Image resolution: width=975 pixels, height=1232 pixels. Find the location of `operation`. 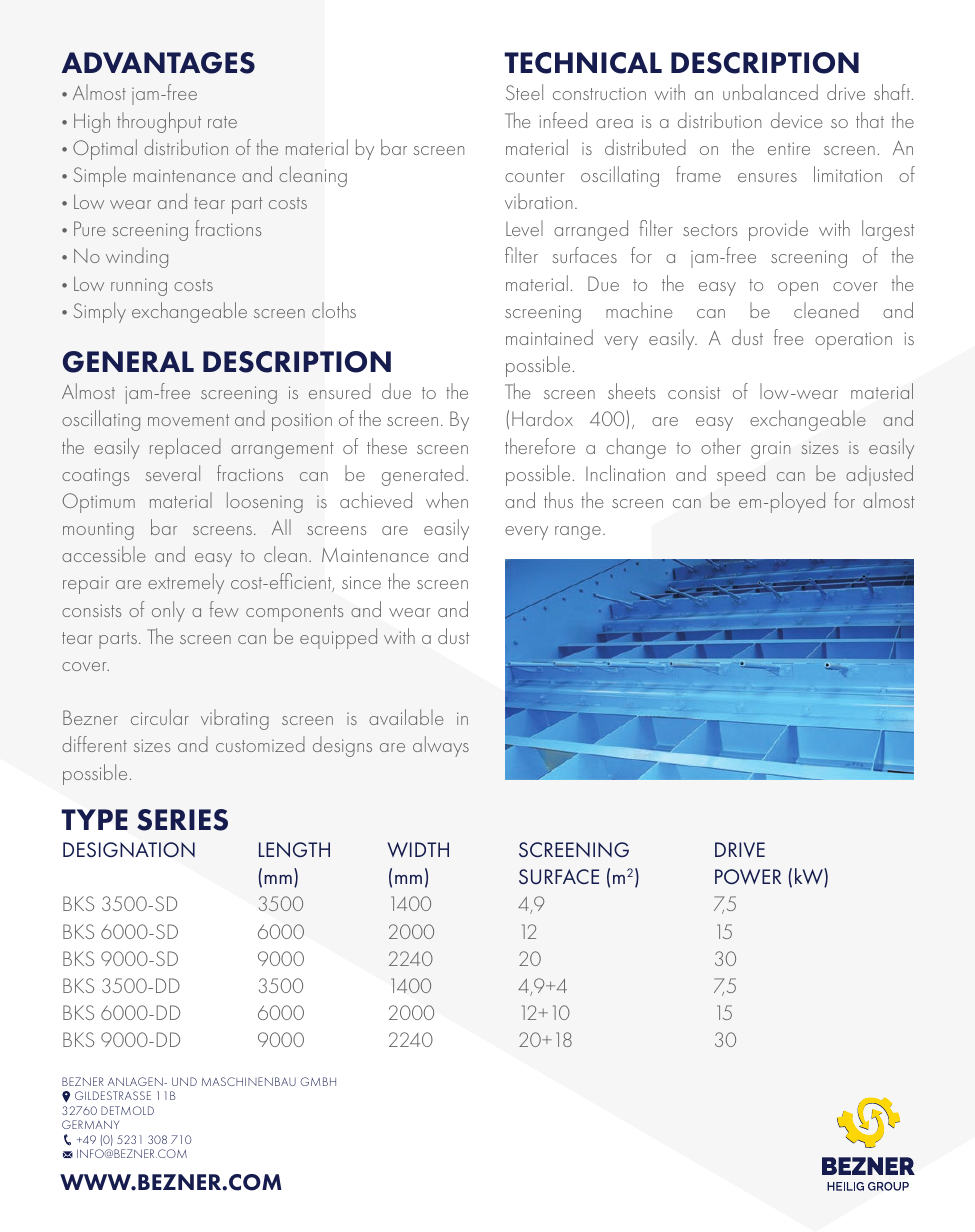

operation is located at coordinates (853, 341).
